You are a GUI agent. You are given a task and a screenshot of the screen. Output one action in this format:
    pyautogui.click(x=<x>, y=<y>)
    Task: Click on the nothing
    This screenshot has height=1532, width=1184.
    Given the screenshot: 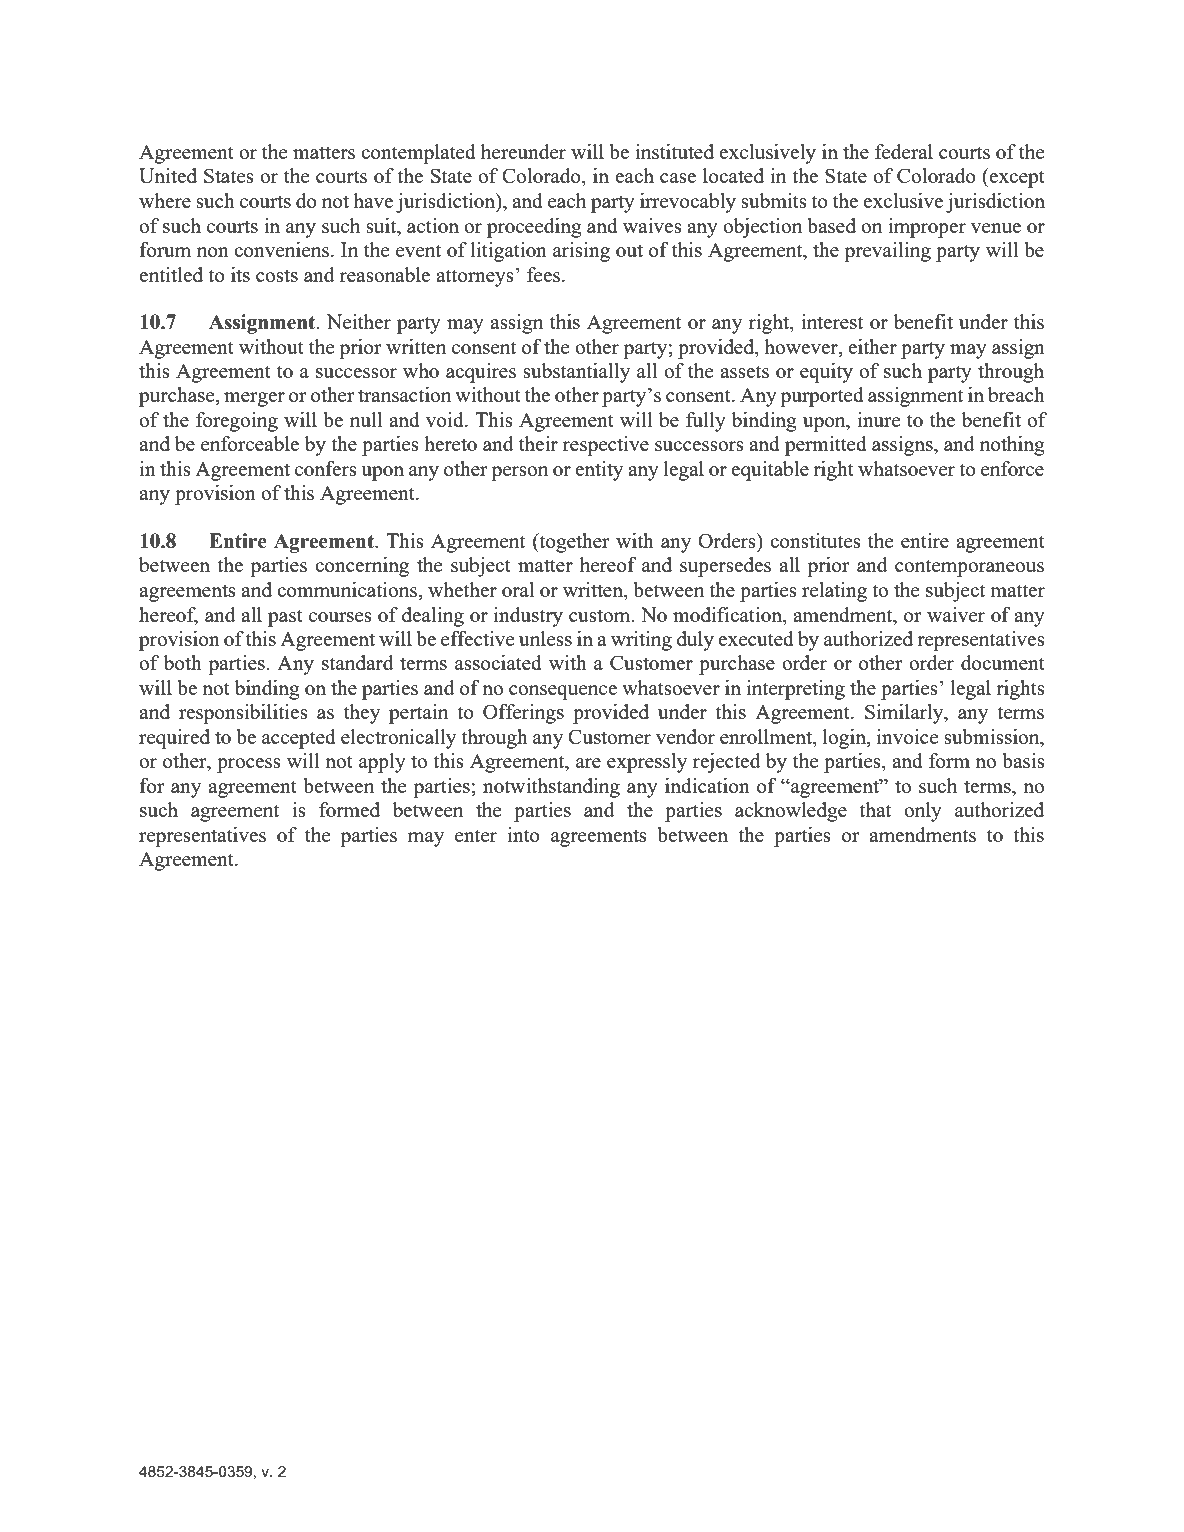 What is the action you would take?
    pyautogui.click(x=1012, y=446)
